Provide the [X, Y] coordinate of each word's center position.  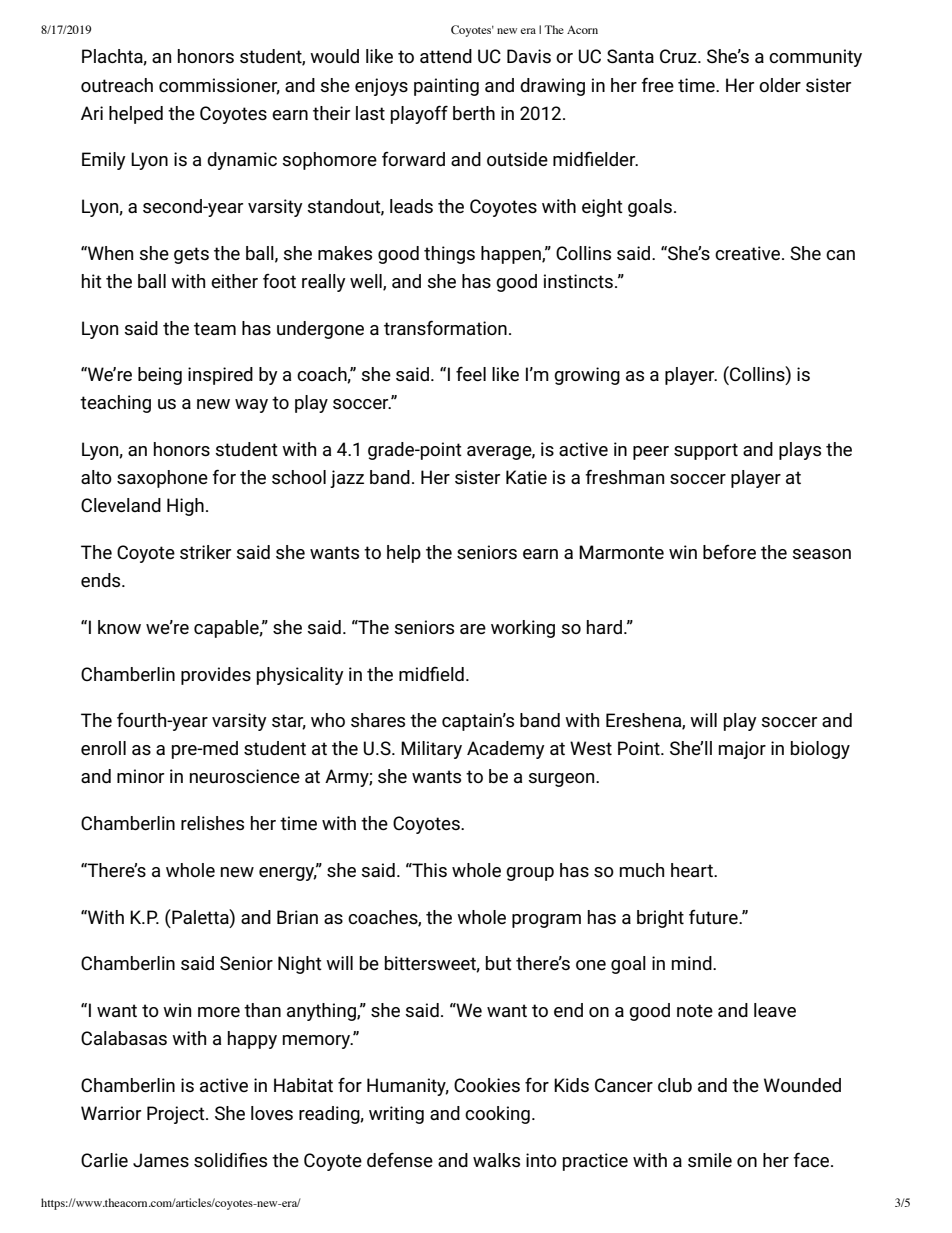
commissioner [219, 86]
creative [749, 253]
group [530, 874]
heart [693, 870]
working [523, 629]
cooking [497, 1115]
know [119, 627]
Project [177, 1115]
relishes [212, 823]
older [780, 85]
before [729, 552]
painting [446, 87]
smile [710, 1160]
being [160, 376]
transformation [445, 327]
